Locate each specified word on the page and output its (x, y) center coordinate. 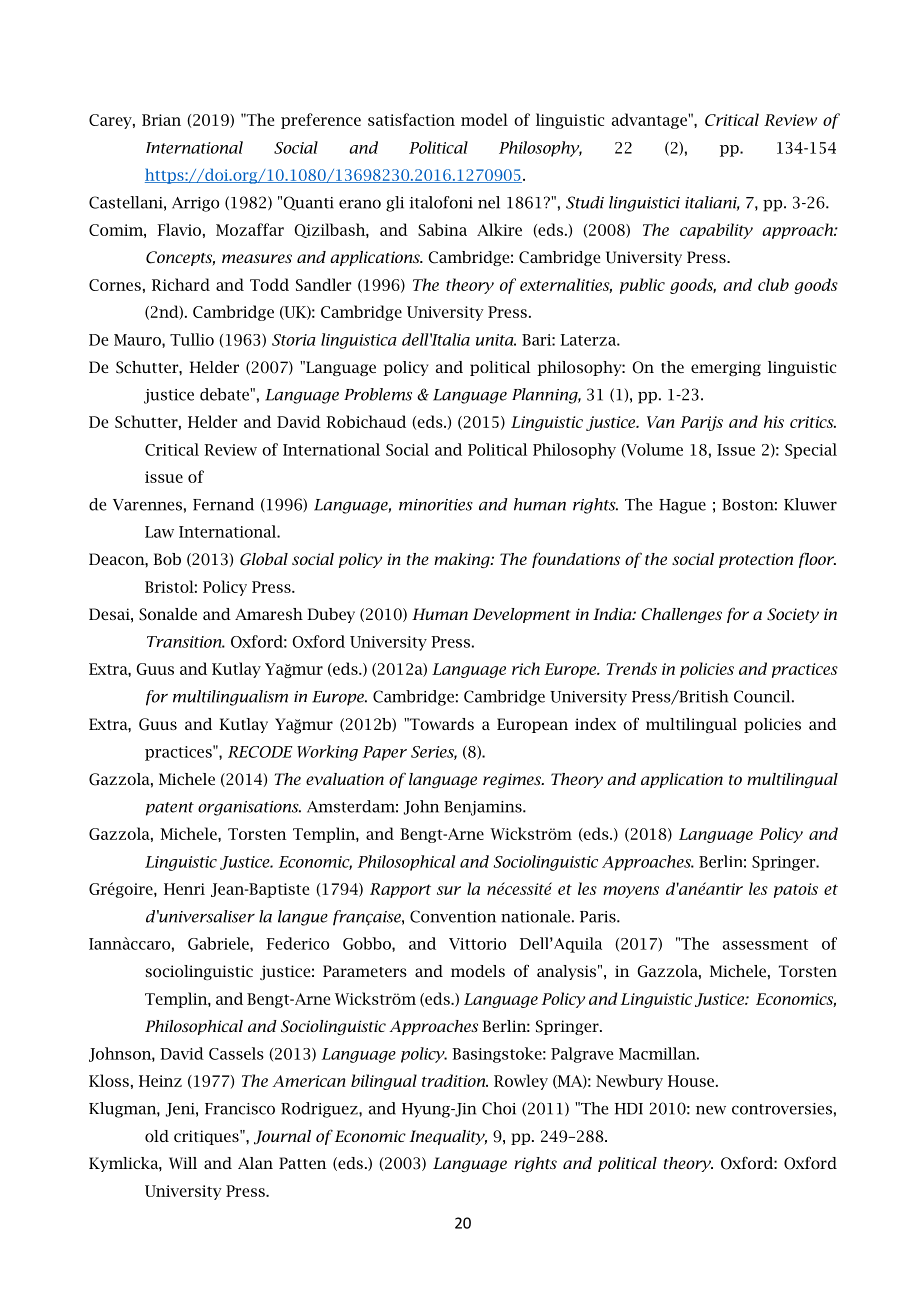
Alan (255, 1163)
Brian (161, 120)
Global (264, 559)
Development (522, 615)
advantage (650, 121)
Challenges (681, 615)
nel (489, 202)
